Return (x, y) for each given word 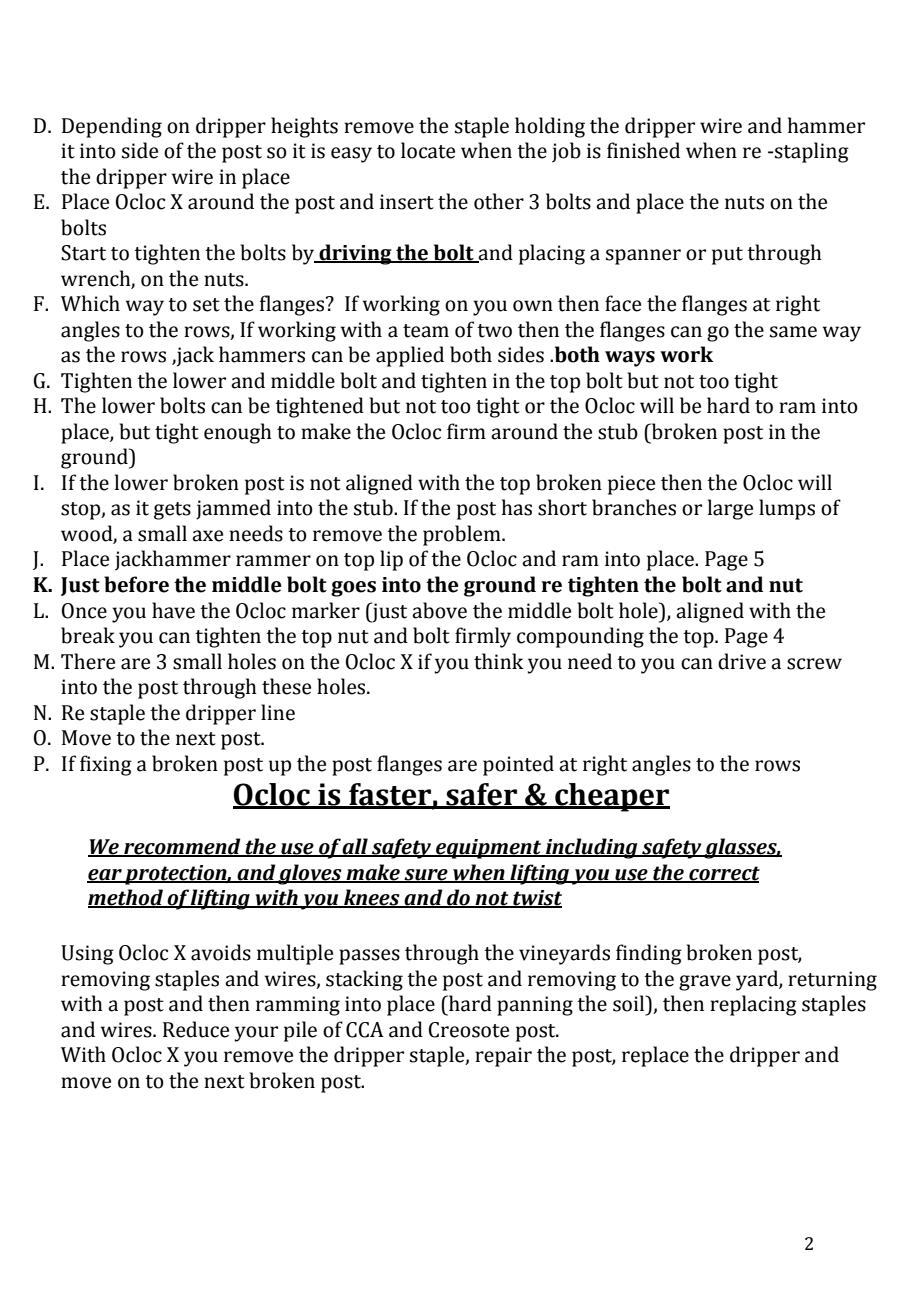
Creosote (469, 1030)
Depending (112, 127)
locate (428, 150)
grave (705, 983)
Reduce (196, 1029)
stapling (811, 152)
